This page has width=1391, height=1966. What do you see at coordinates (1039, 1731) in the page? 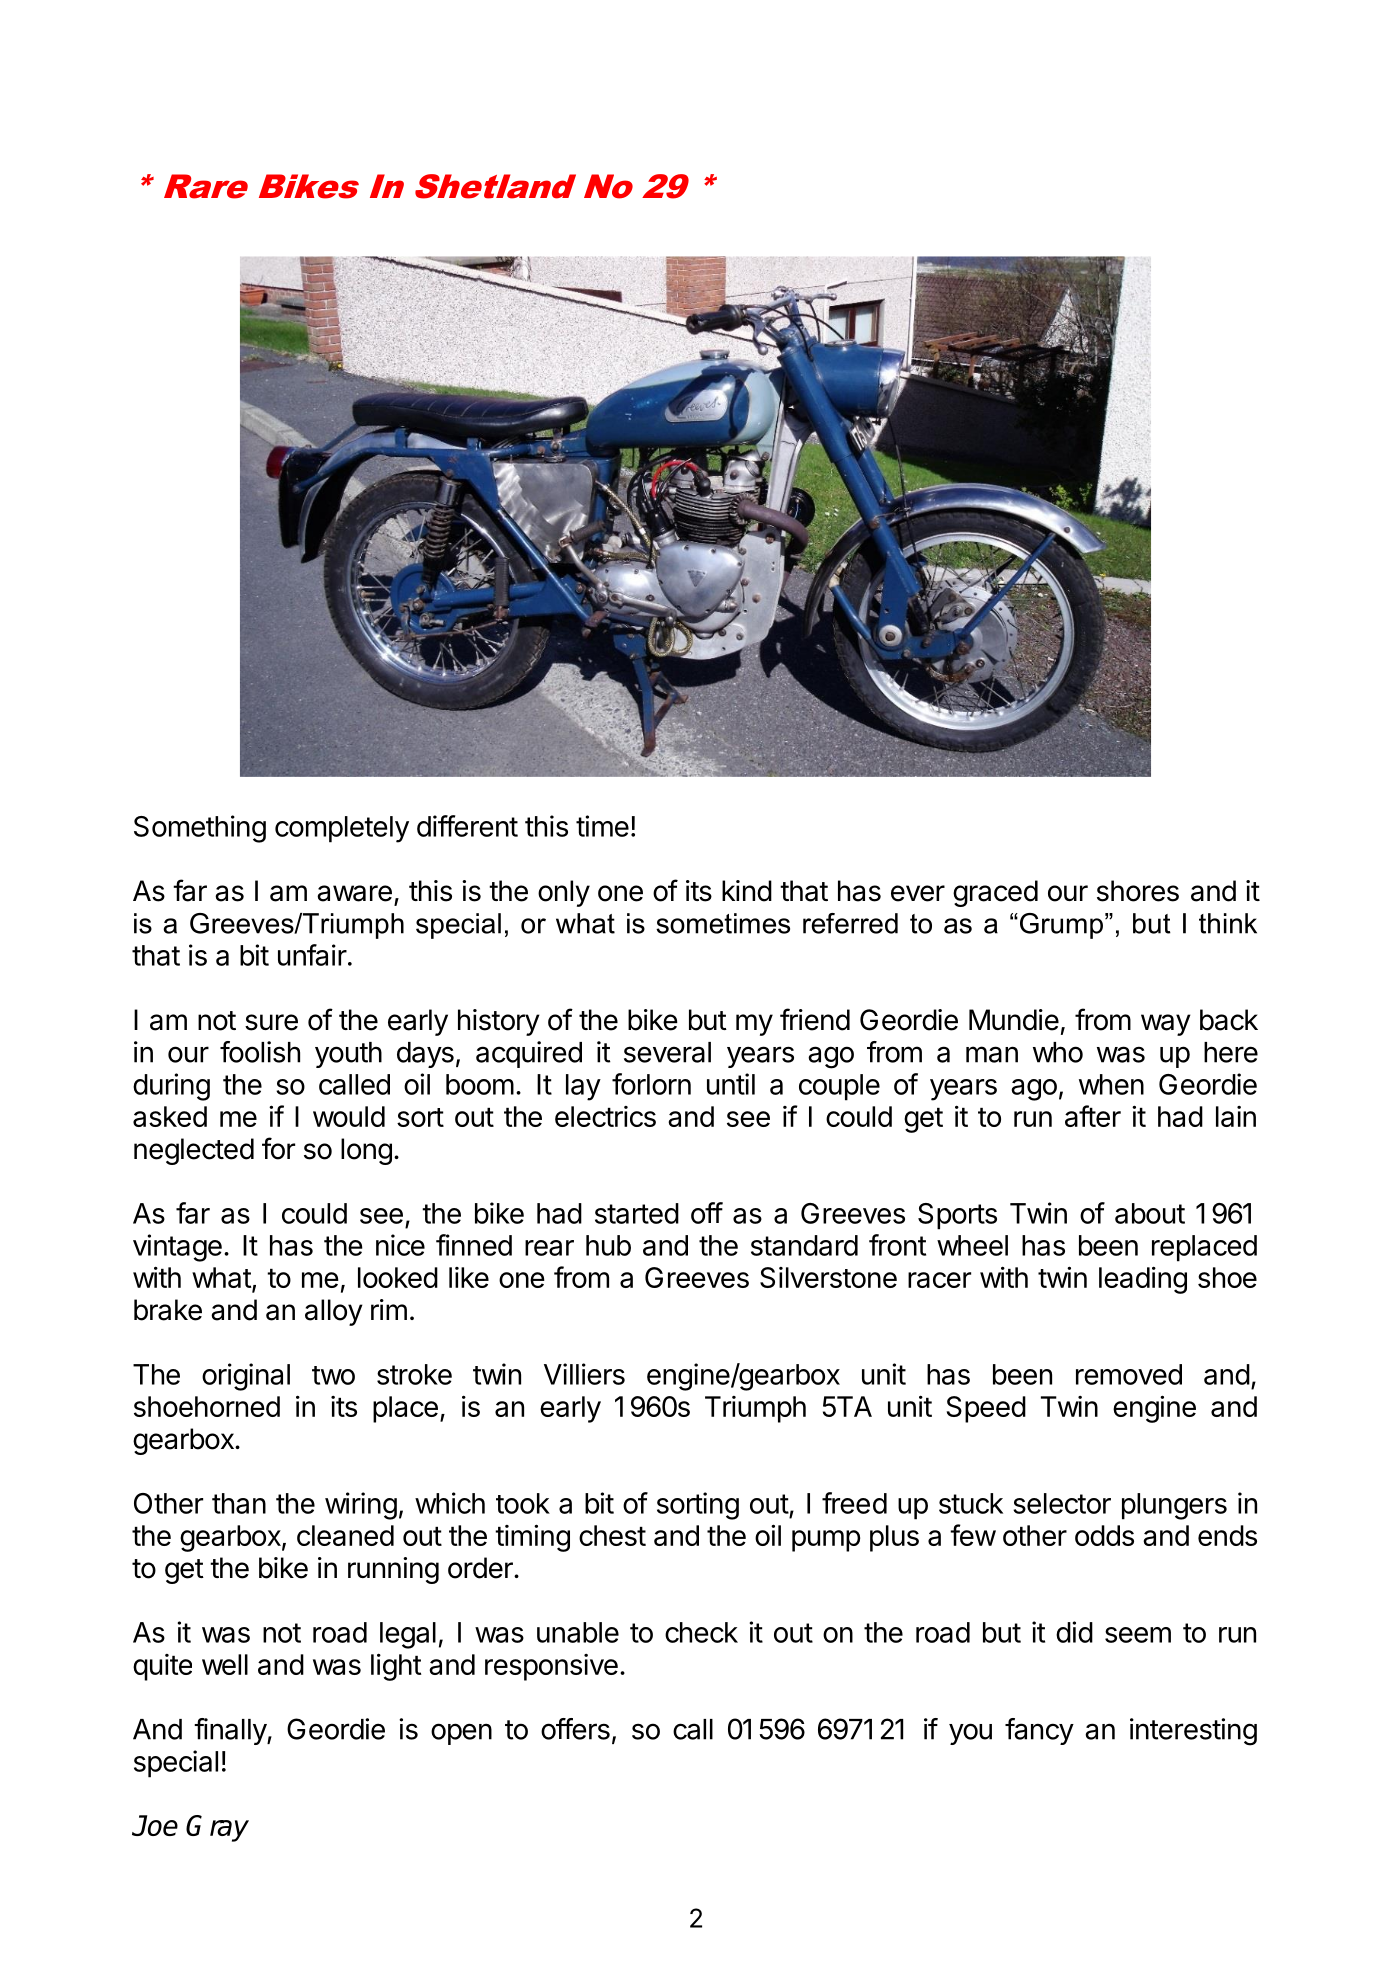
I see `fancy` at bounding box center [1039, 1731].
